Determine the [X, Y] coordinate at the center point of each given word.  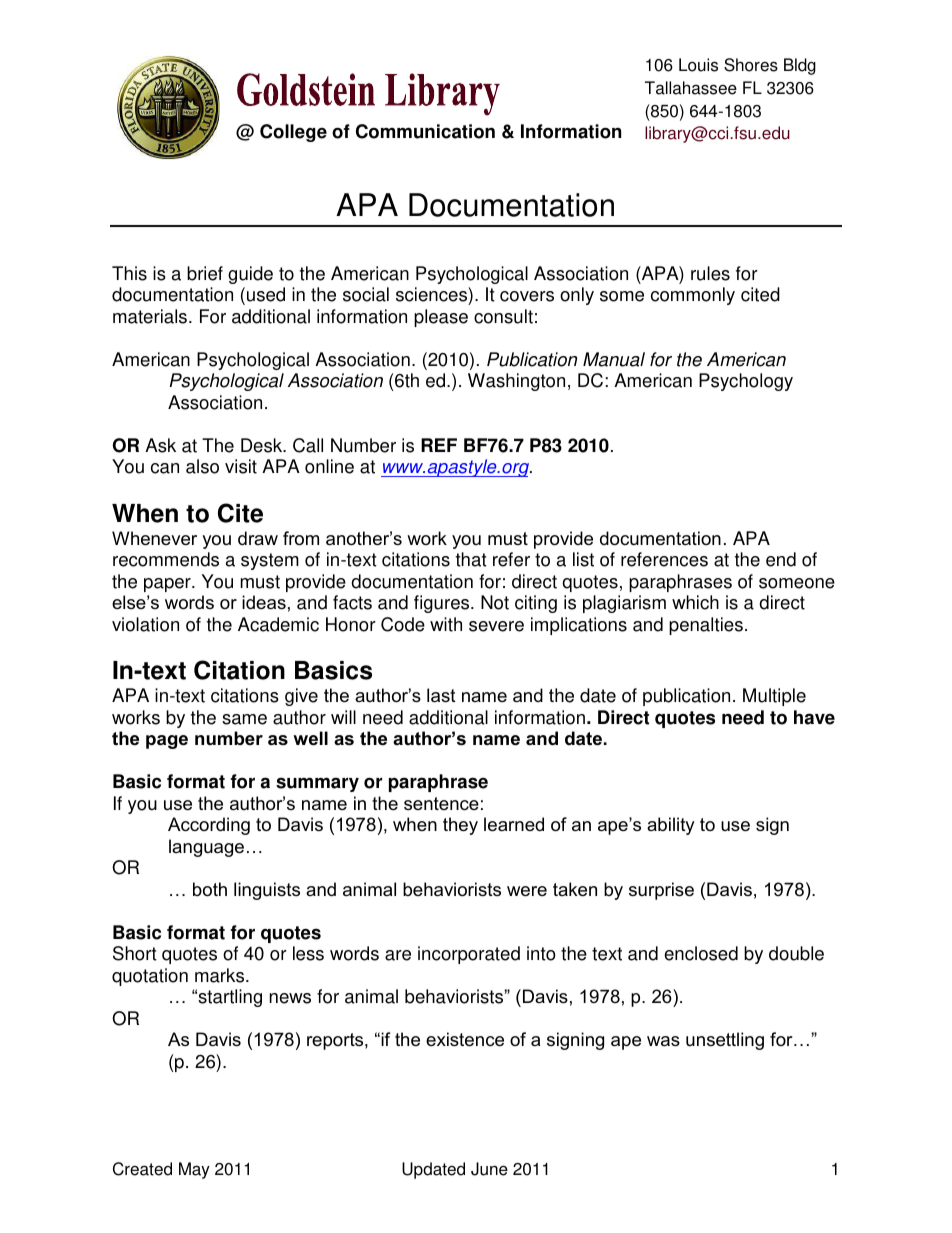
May [194, 1170]
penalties [706, 626]
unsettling [725, 1041]
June [489, 1169]
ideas [264, 602]
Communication [425, 131]
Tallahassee [691, 88]
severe [496, 626]
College [293, 133]
